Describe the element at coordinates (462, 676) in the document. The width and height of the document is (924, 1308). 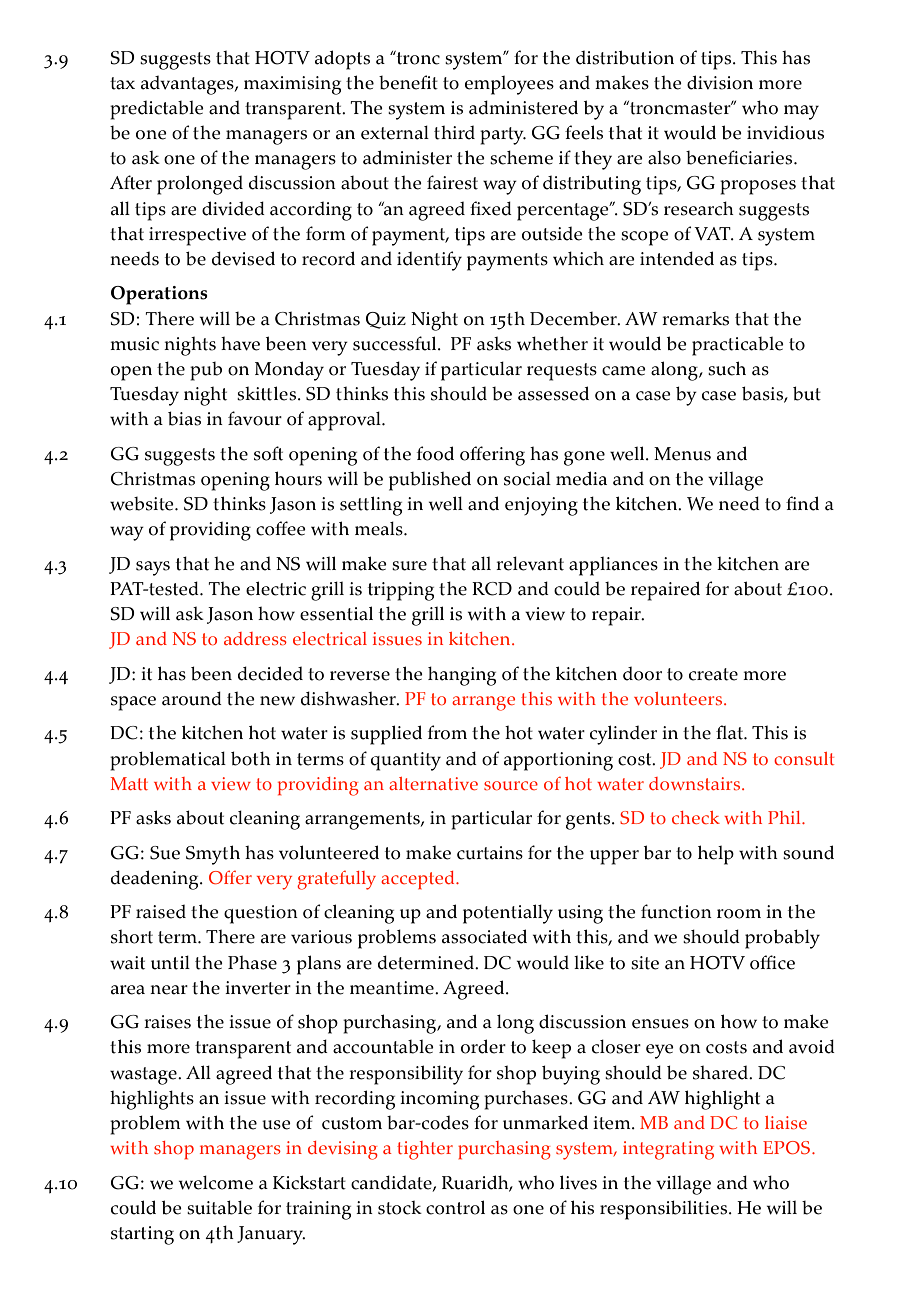
I see `hanging` at that location.
